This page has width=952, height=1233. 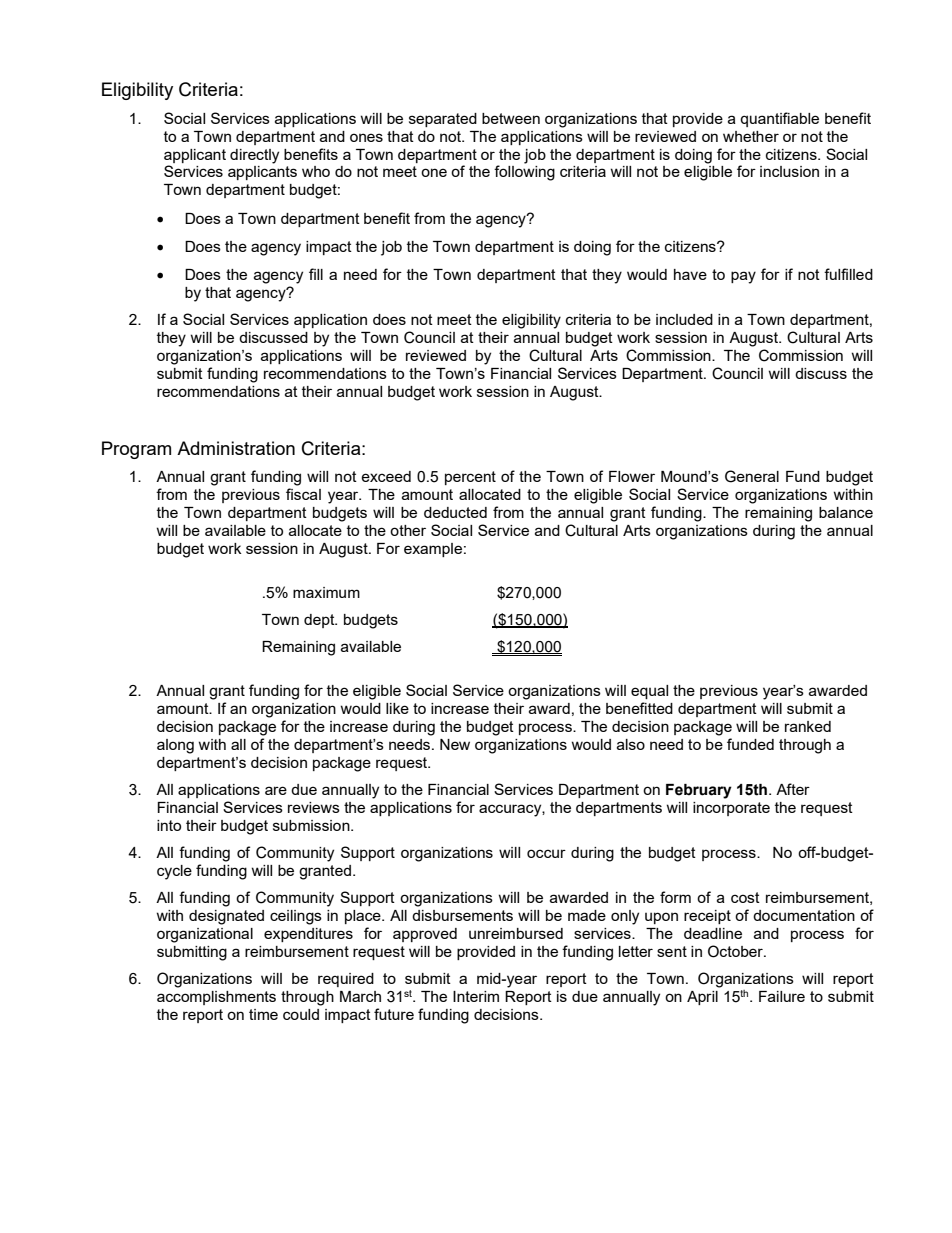 I want to click on maximum, so click(x=326, y=592).
